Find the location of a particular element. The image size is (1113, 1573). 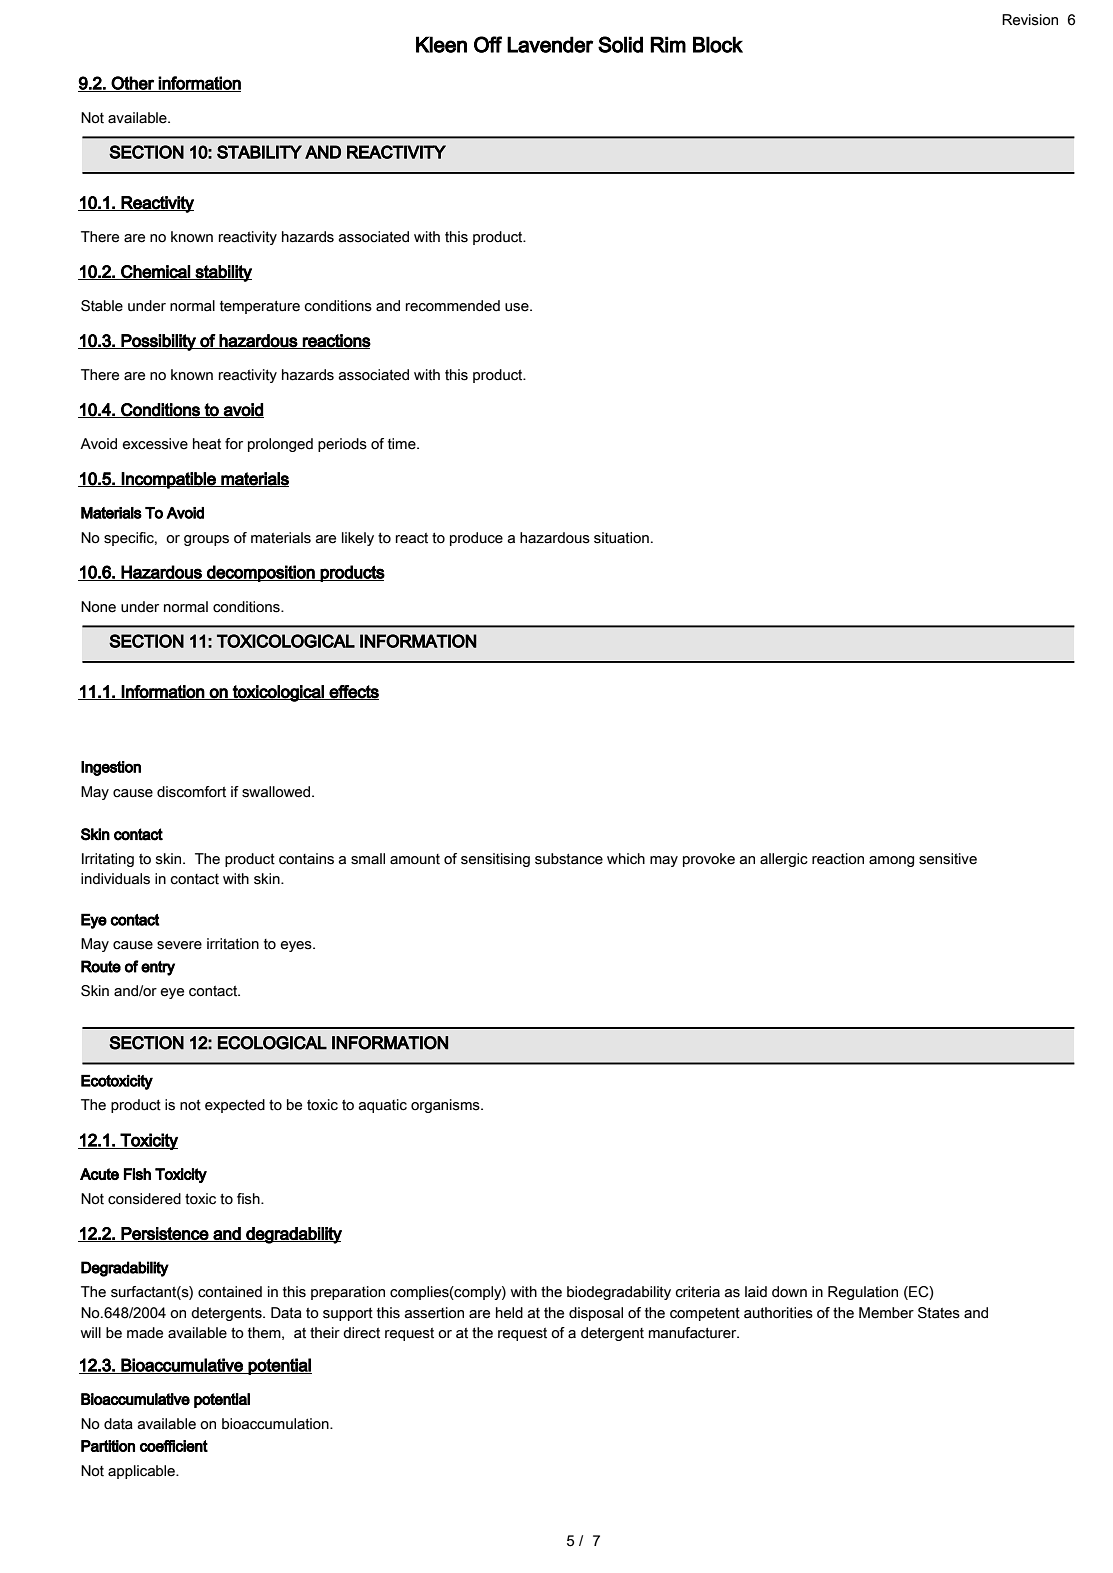

substance is located at coordinates (569, 859).
